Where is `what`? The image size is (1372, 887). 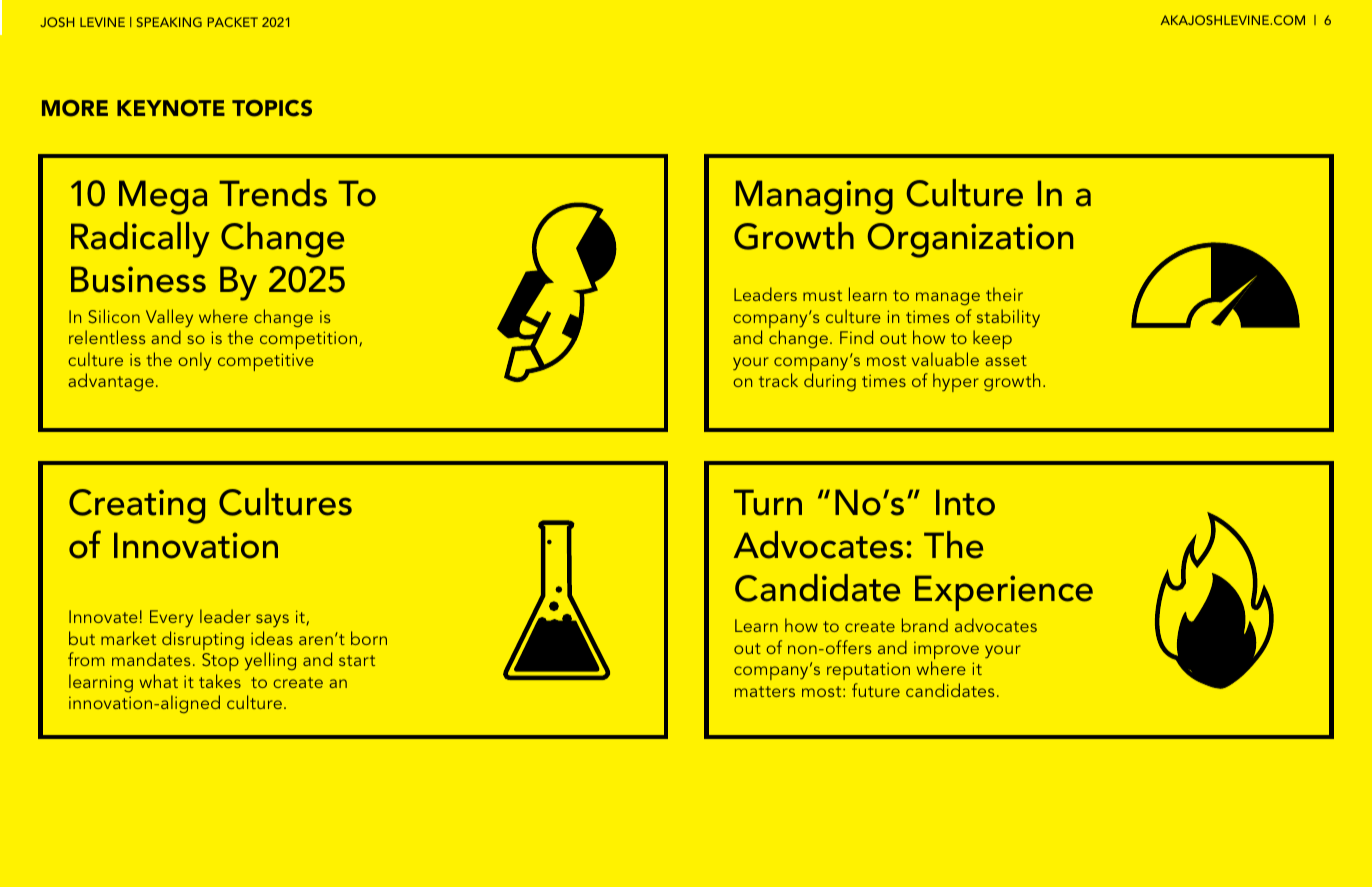 what is located at coordinates (159, 681).
